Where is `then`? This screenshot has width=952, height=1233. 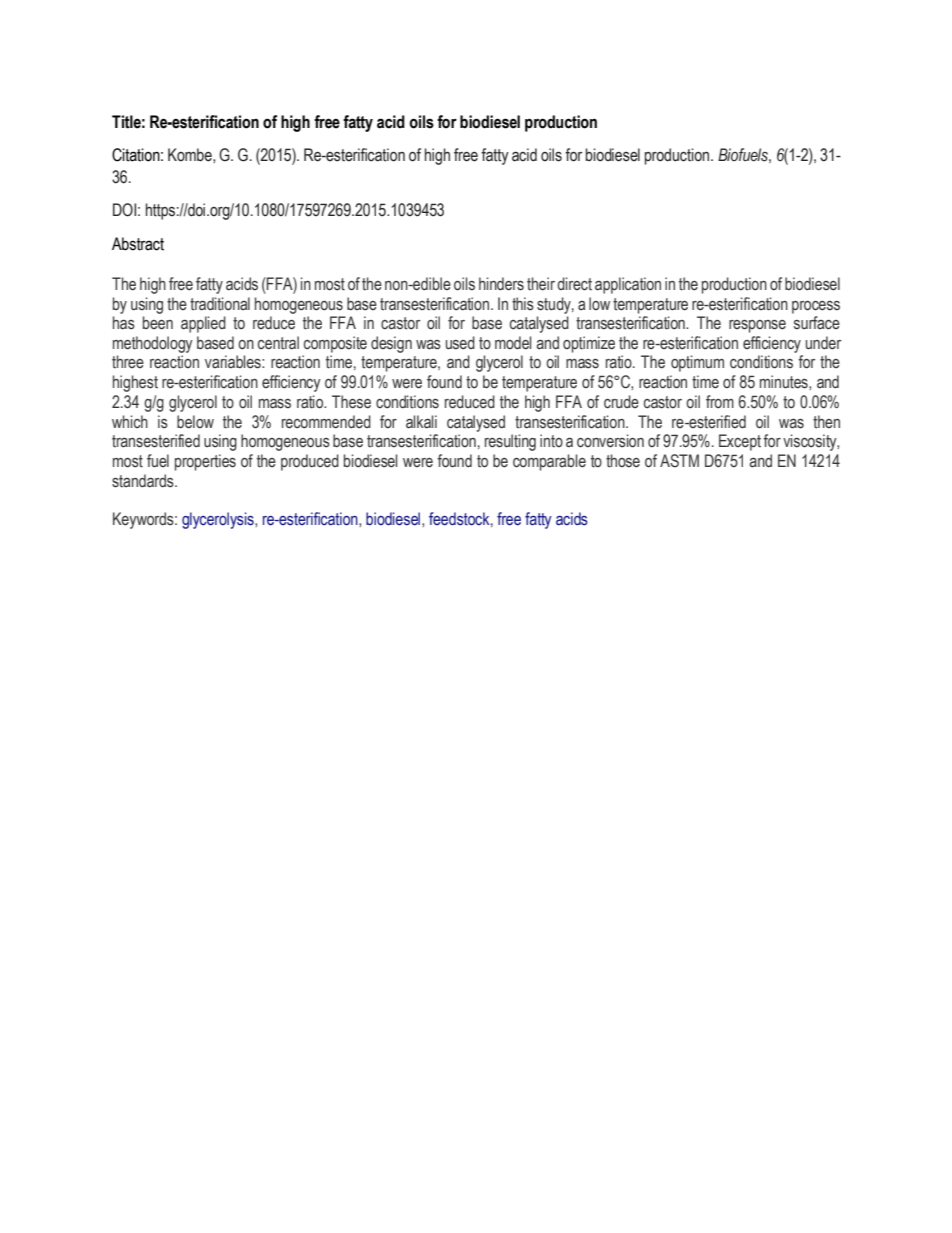 then is located at coordinates (826, 422).
